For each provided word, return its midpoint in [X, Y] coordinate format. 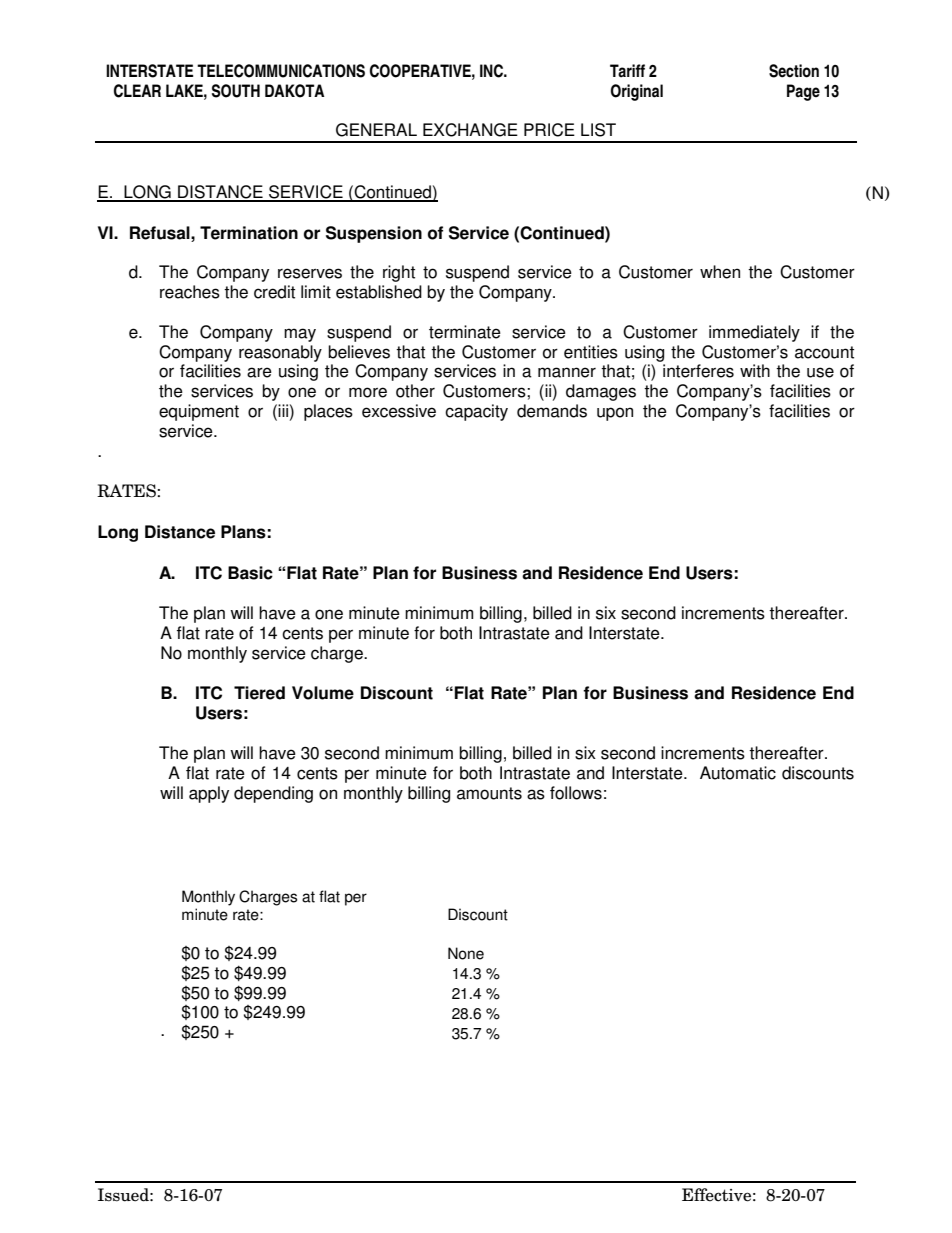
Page [803, 92]
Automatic [738, 773]
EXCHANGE [470, 130]
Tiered [259, 693]
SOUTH [236, 91]
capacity [476, 412]
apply [209, 794]
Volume [323, 693]
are [259, 372]
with [755, 371]
